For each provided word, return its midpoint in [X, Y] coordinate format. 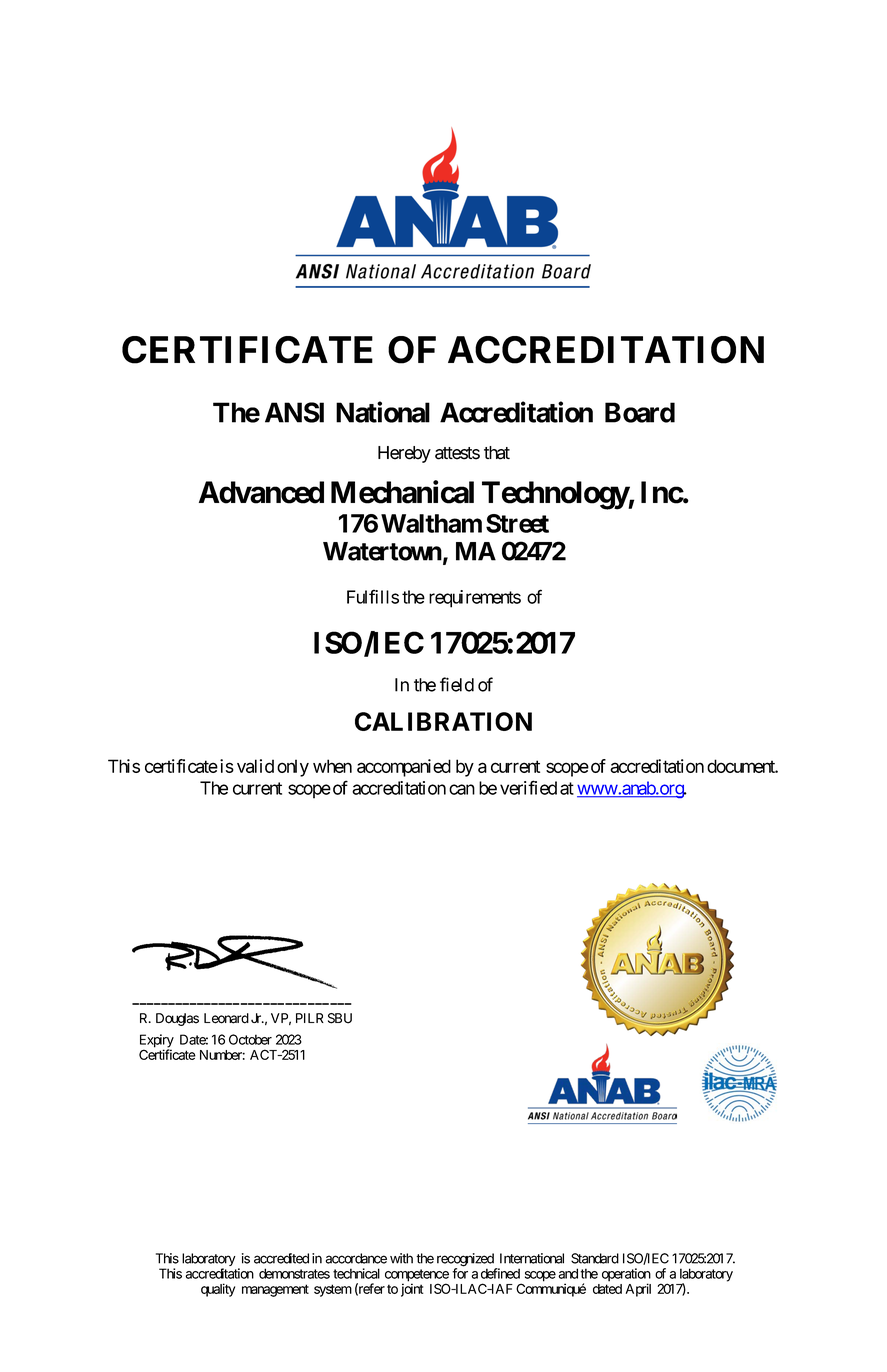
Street [517, 523]
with [401, 1258]
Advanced [261, 492]
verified [528, 787]
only [293, 768]
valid [255, 766]
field [457, 684]
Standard [595, 1258]
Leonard [226, 1018]
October [250, 1039]
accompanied [404, 768]
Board [640, 412]
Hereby [404, 454]
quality [218, 1290]
